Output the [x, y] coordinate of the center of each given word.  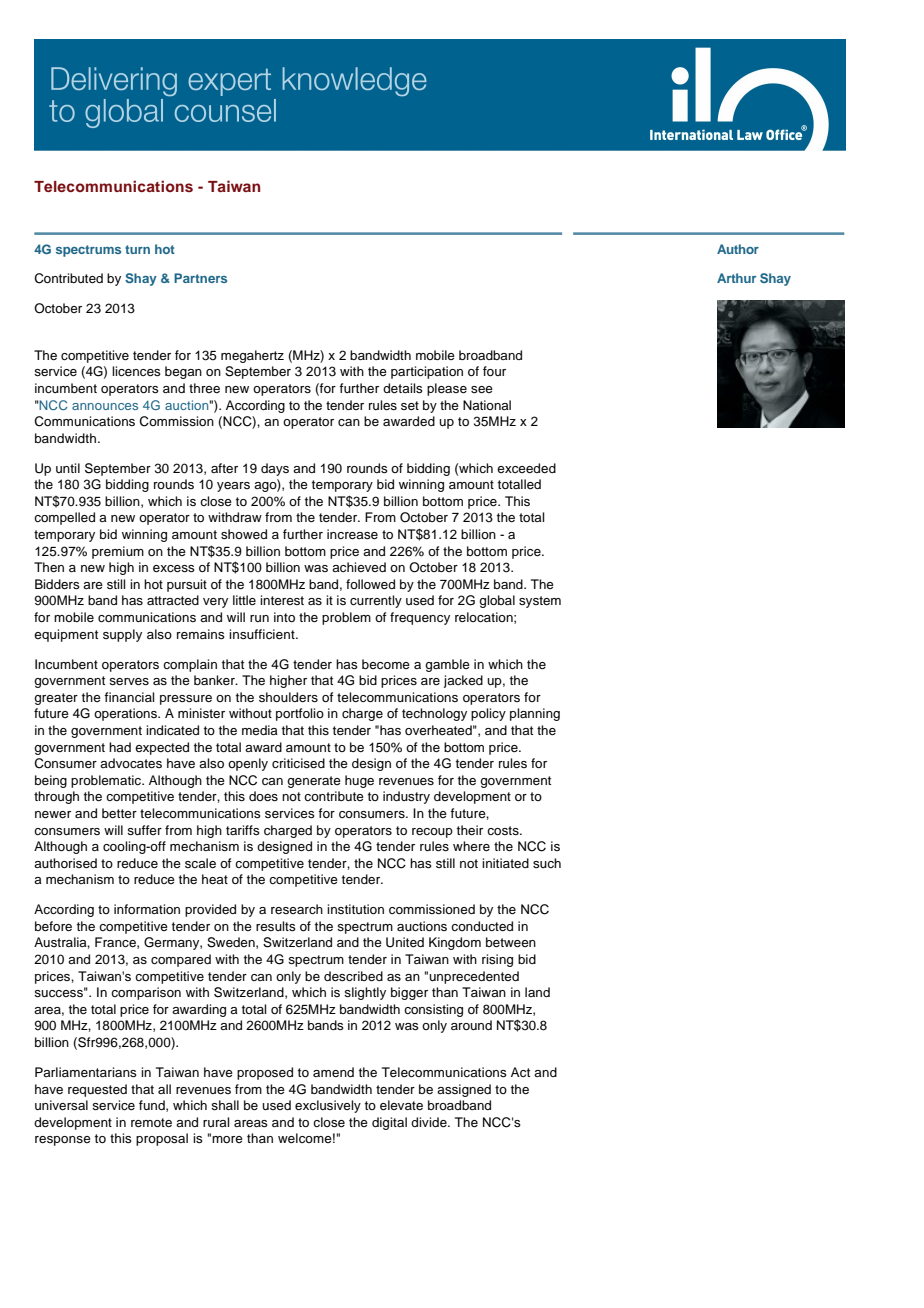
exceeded [526, 468]
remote [151, 1122]
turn [137, 249]
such [547, 863]
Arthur [736, 278]
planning [535, 714]
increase [352, 534]
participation [427, 372]
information [147, 909]
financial [129, 697]
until [68, 468]
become [386, 664]
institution [355, 909]
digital [389, 1123]
